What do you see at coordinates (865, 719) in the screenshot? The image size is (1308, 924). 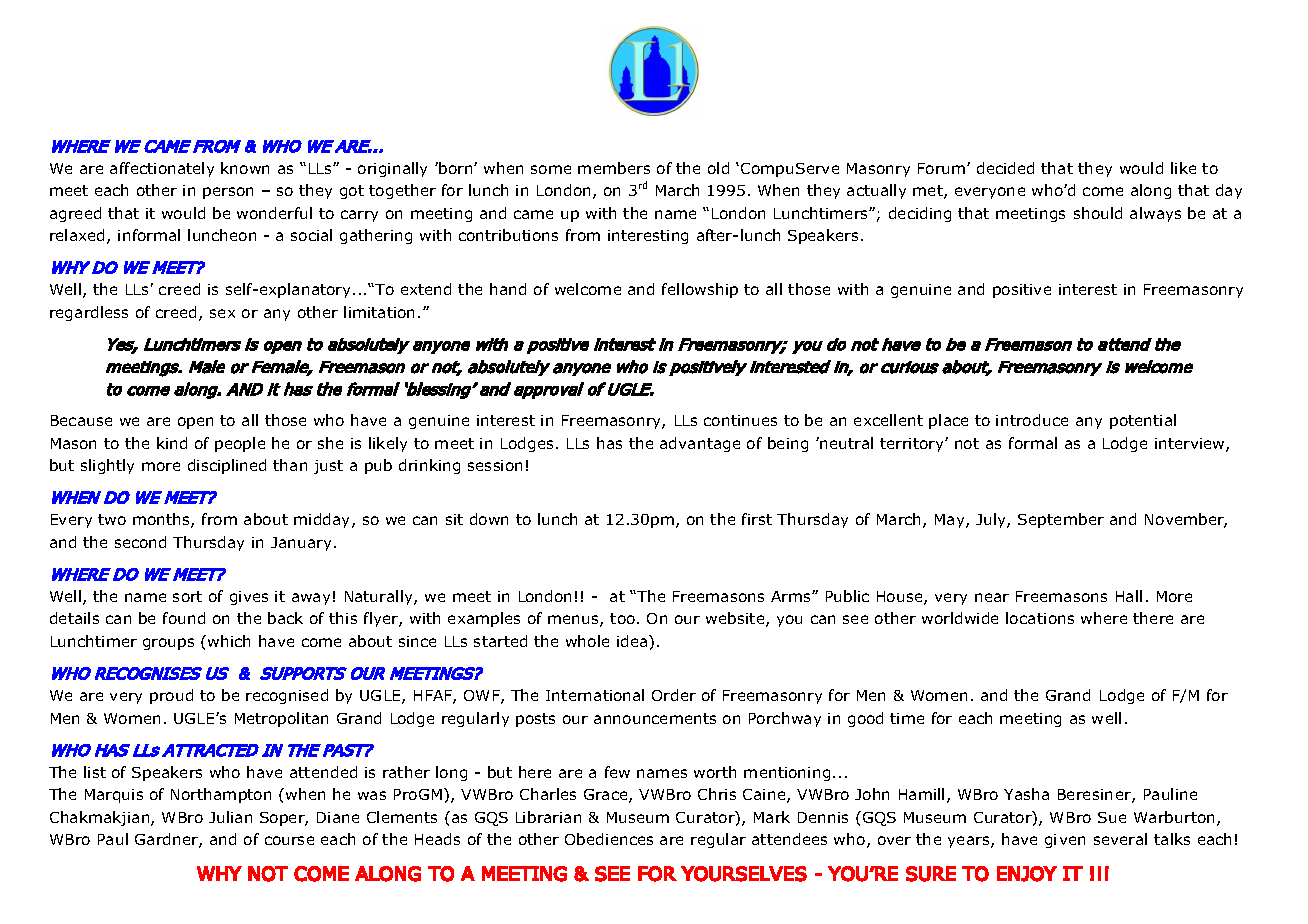 I see `good` at bounding box center [865, 719].
